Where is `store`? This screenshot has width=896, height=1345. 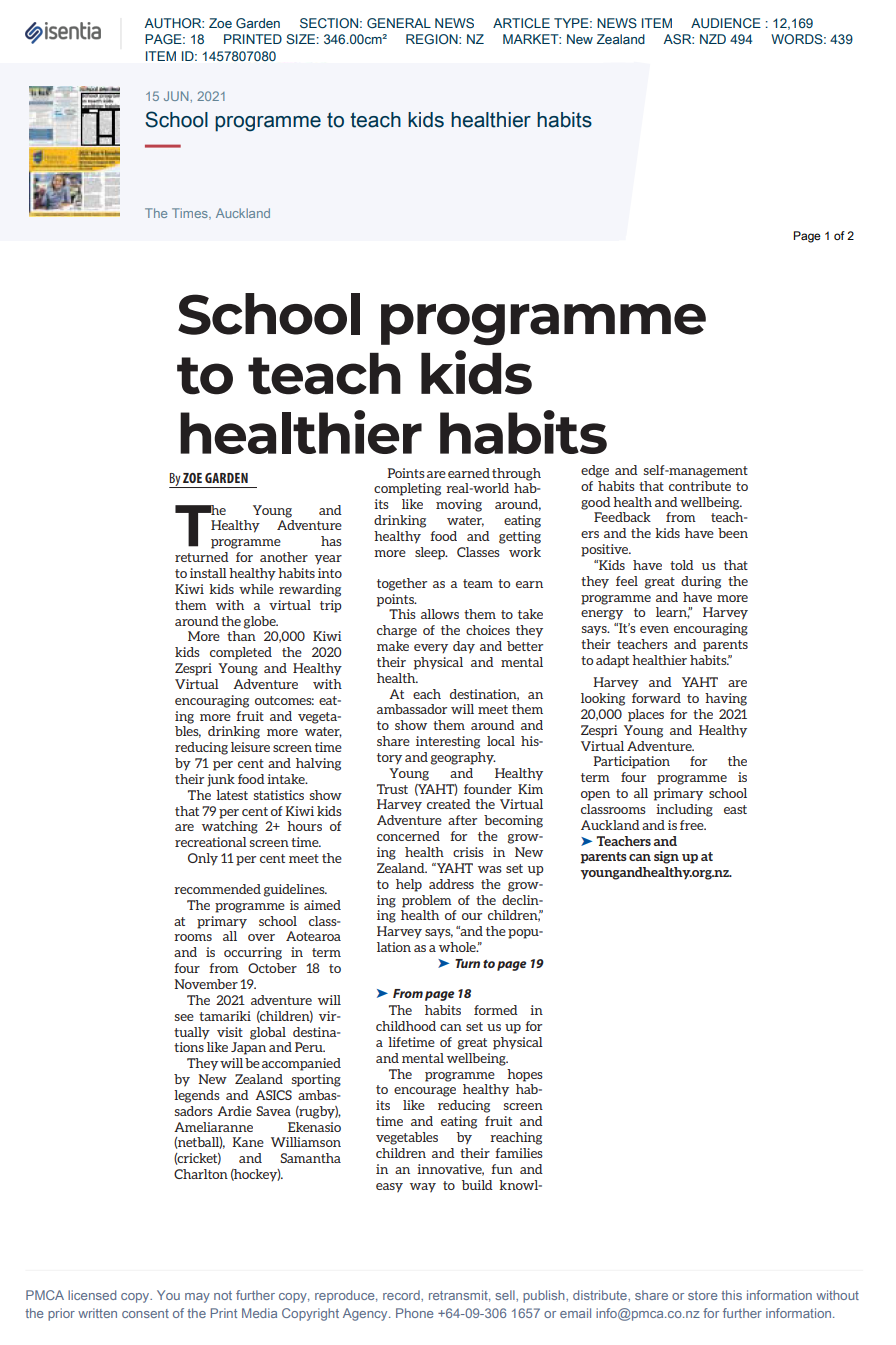
store is located at coordinates (702, 1295).
